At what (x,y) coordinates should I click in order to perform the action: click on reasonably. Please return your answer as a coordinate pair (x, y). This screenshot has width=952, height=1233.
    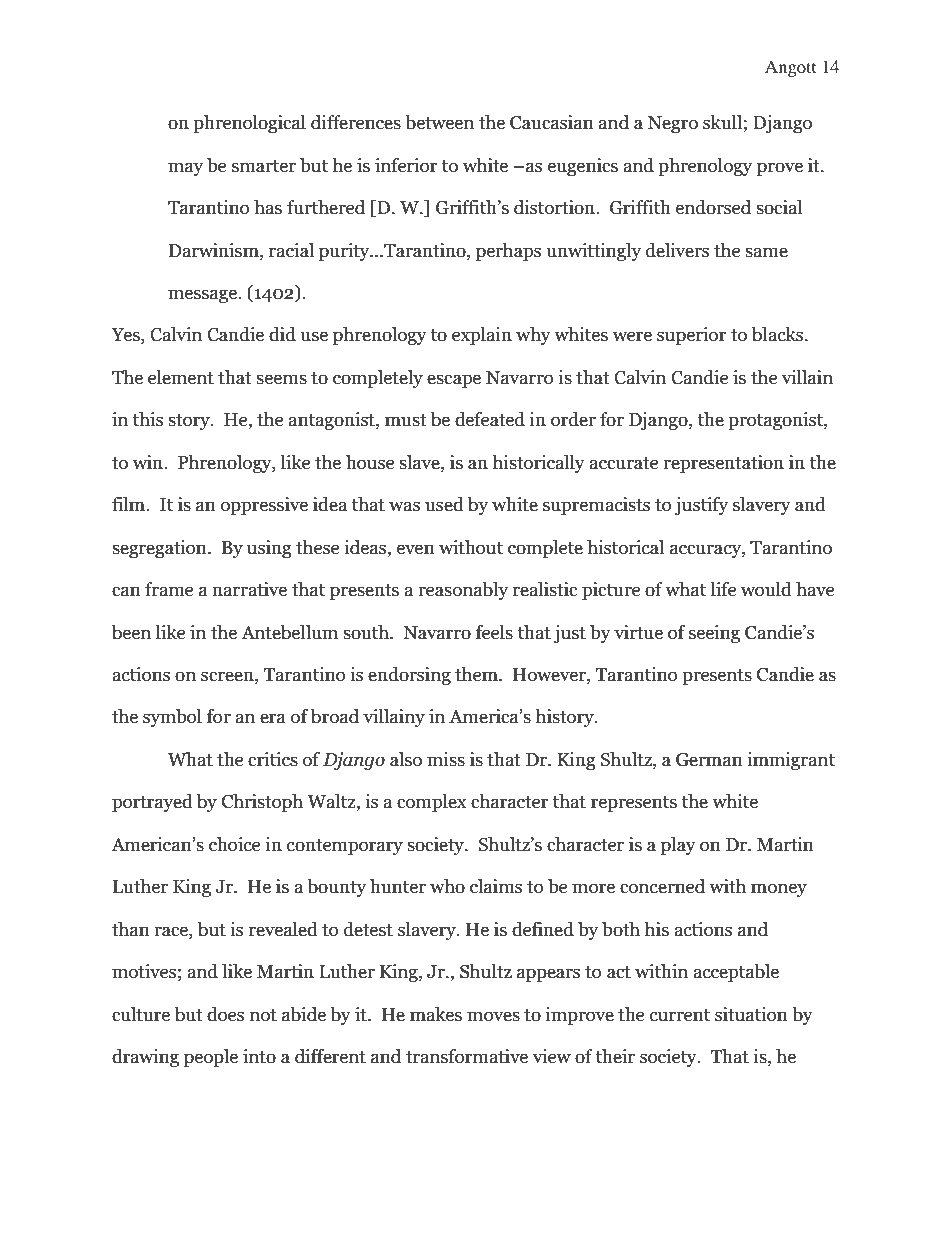
    Looking at the image, I should click on (463, 591).
